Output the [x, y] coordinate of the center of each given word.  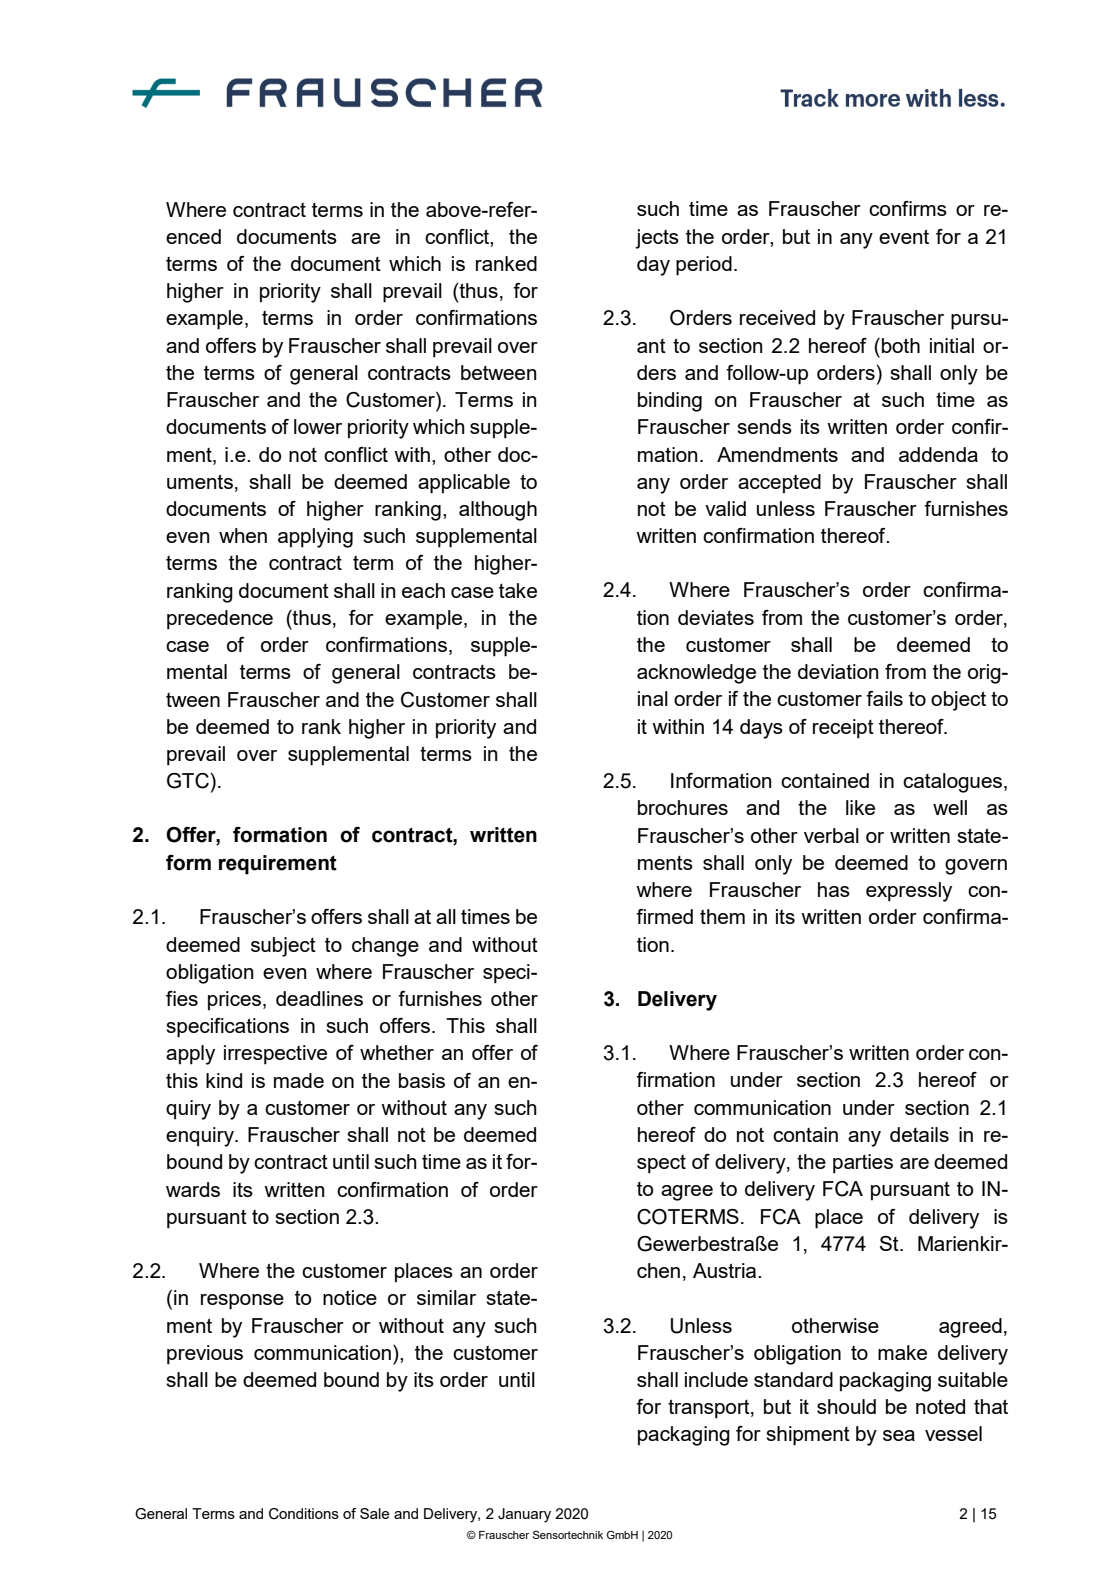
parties [863, 1164]
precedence [220, 620]
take [518, 590]
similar [446, 1297]
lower [318, 426]
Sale [374, 1513]
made [299, 1080]
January [524, 1515]
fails [884, 698]
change [385, 947]
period [704, 266]
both [901, 345]
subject [283, 947]
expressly [909, 892]
